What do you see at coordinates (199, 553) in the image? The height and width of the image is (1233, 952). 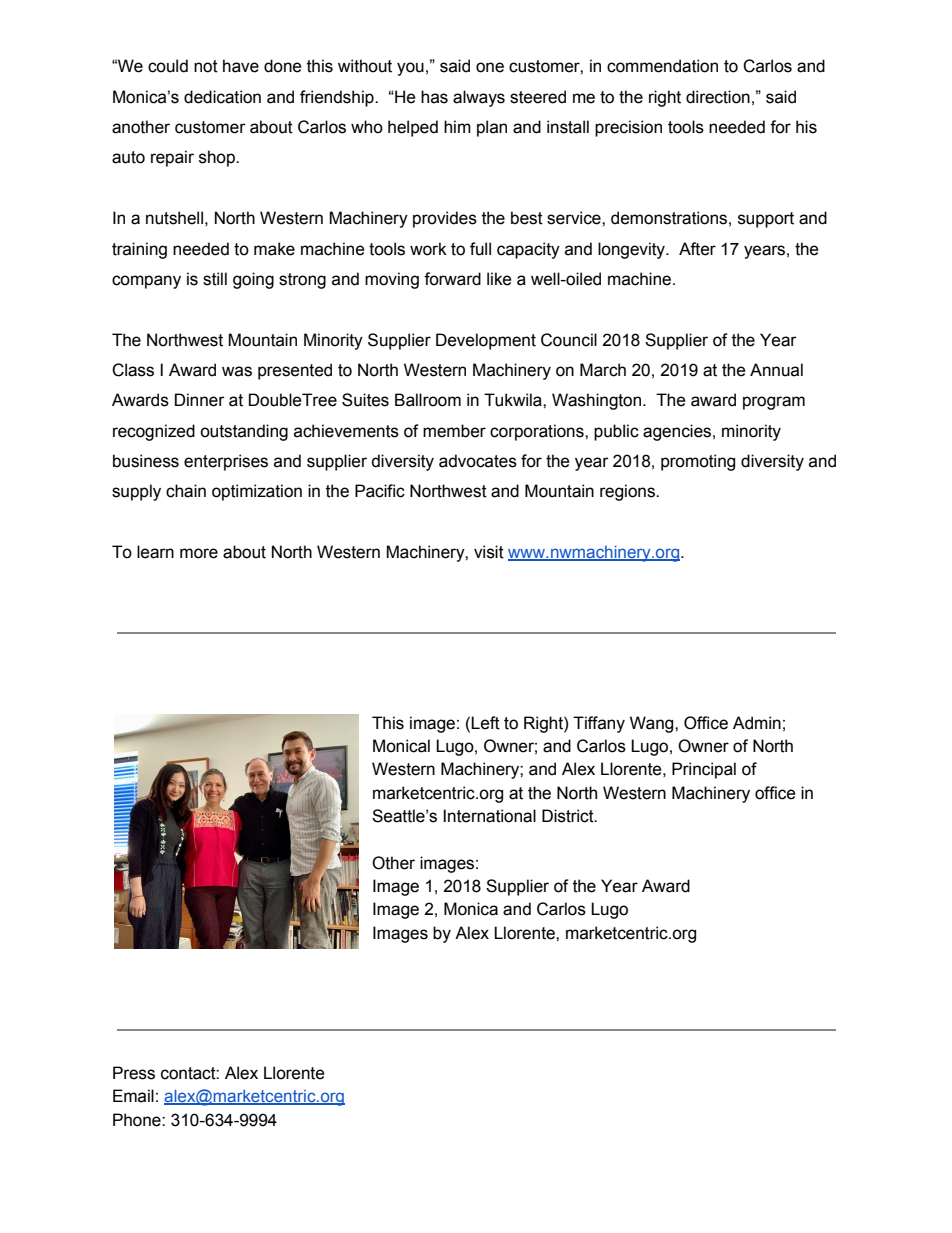 I see `more` at bounding box center [199, 553].
